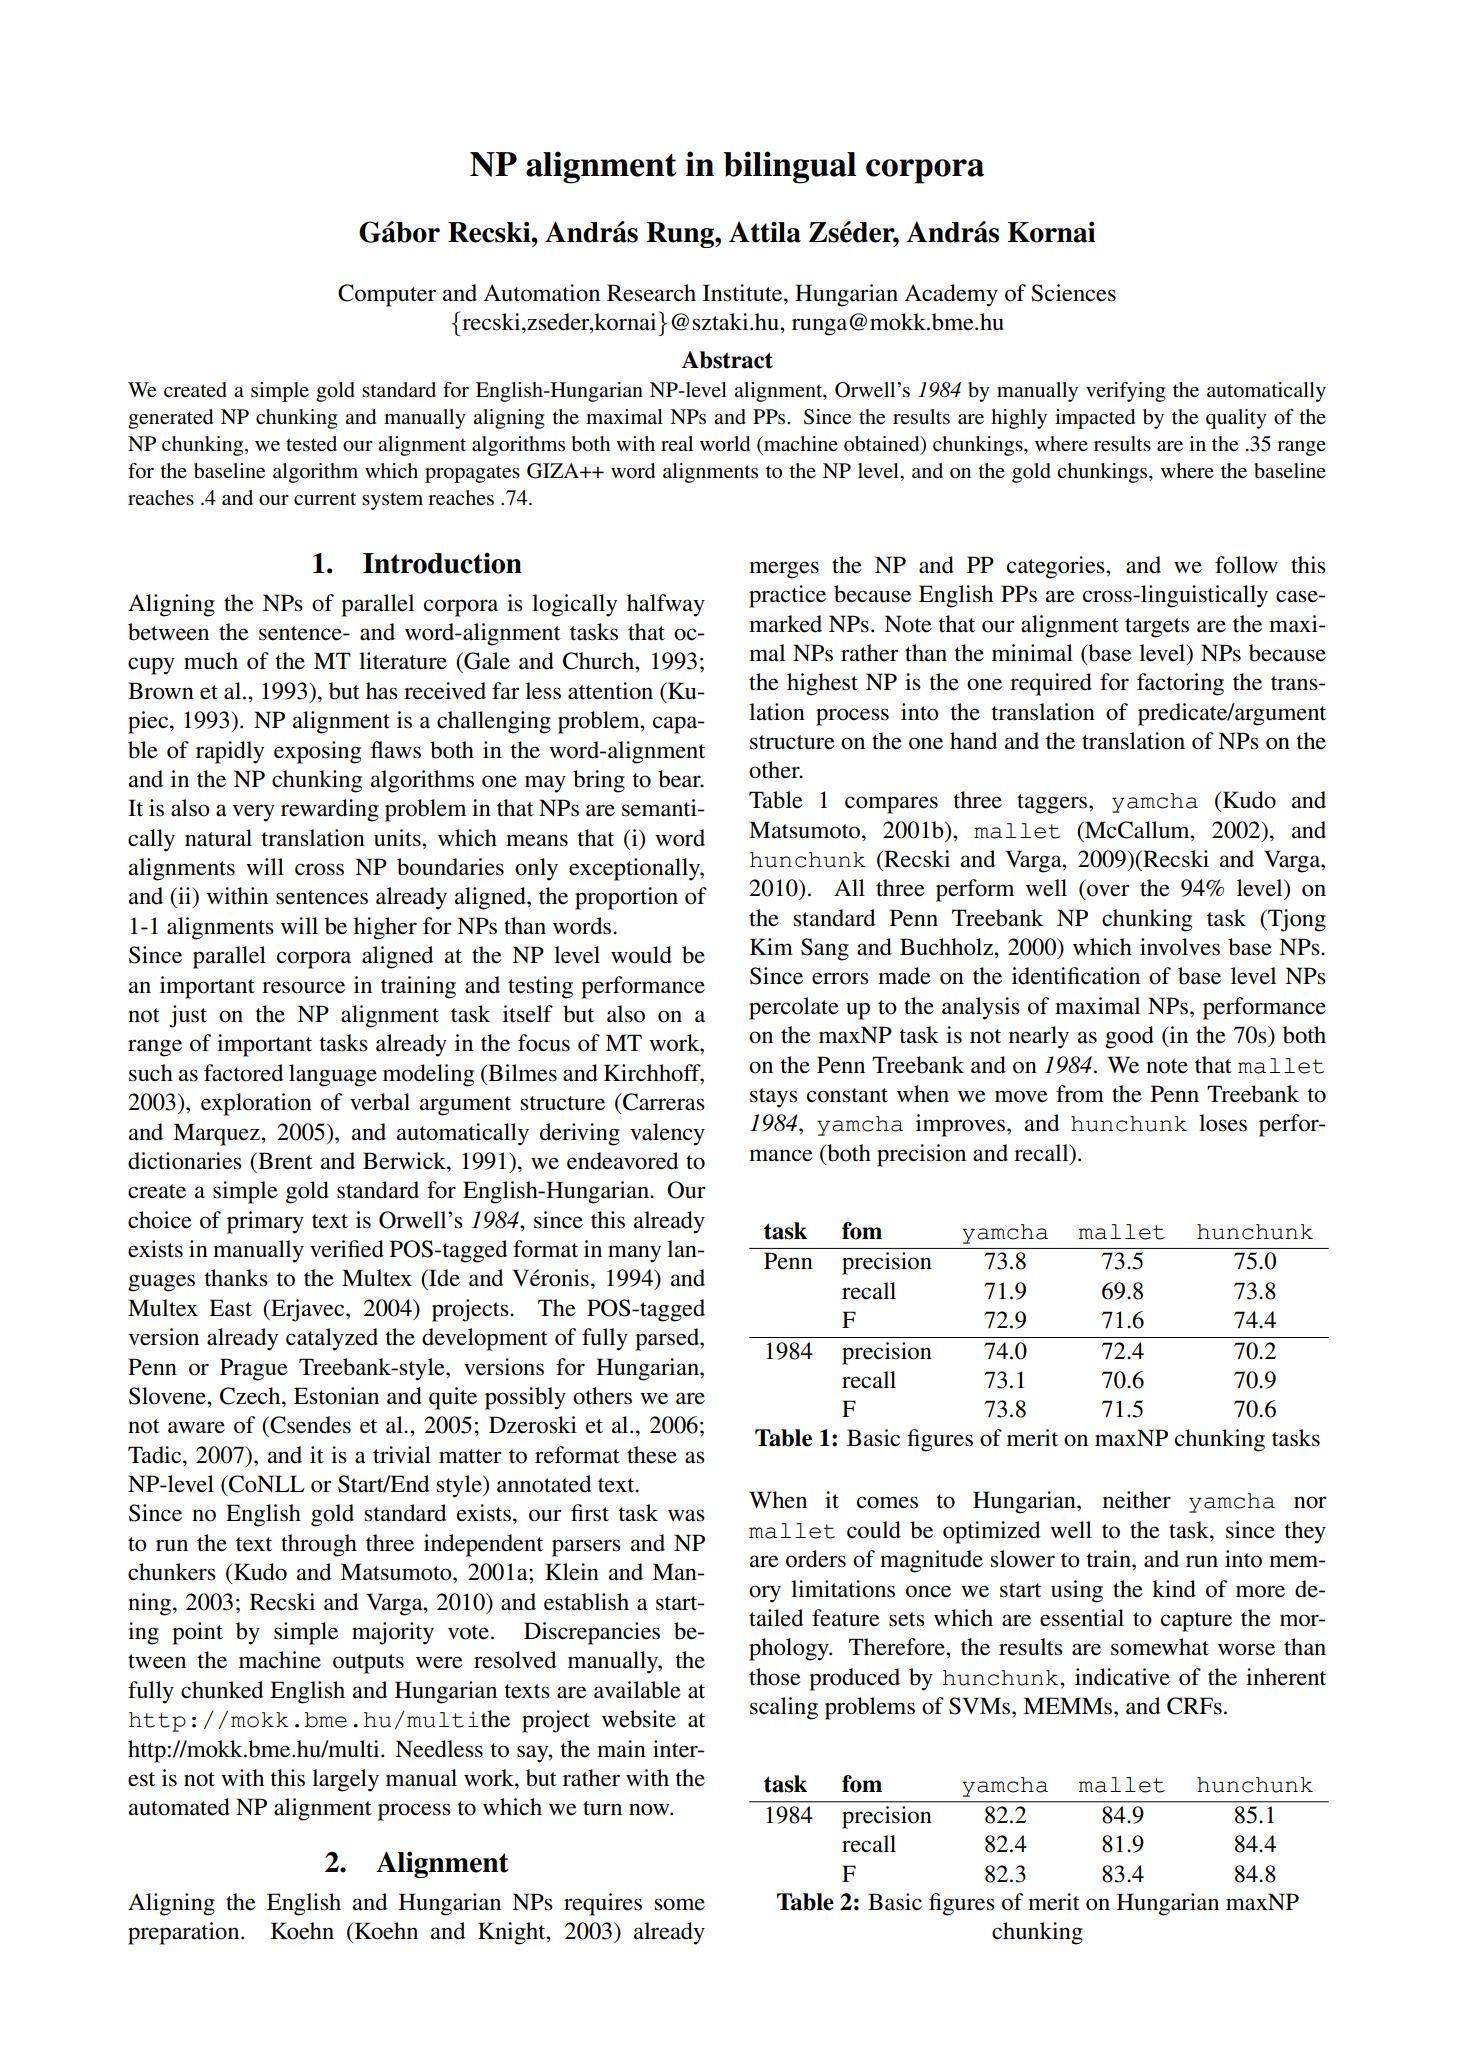 The height and width of the screenshot is (2069, 1463). What do you see at coordinates (387, 295) in the screenshot?
I see `Computer` at bounding box center [387, 295].
